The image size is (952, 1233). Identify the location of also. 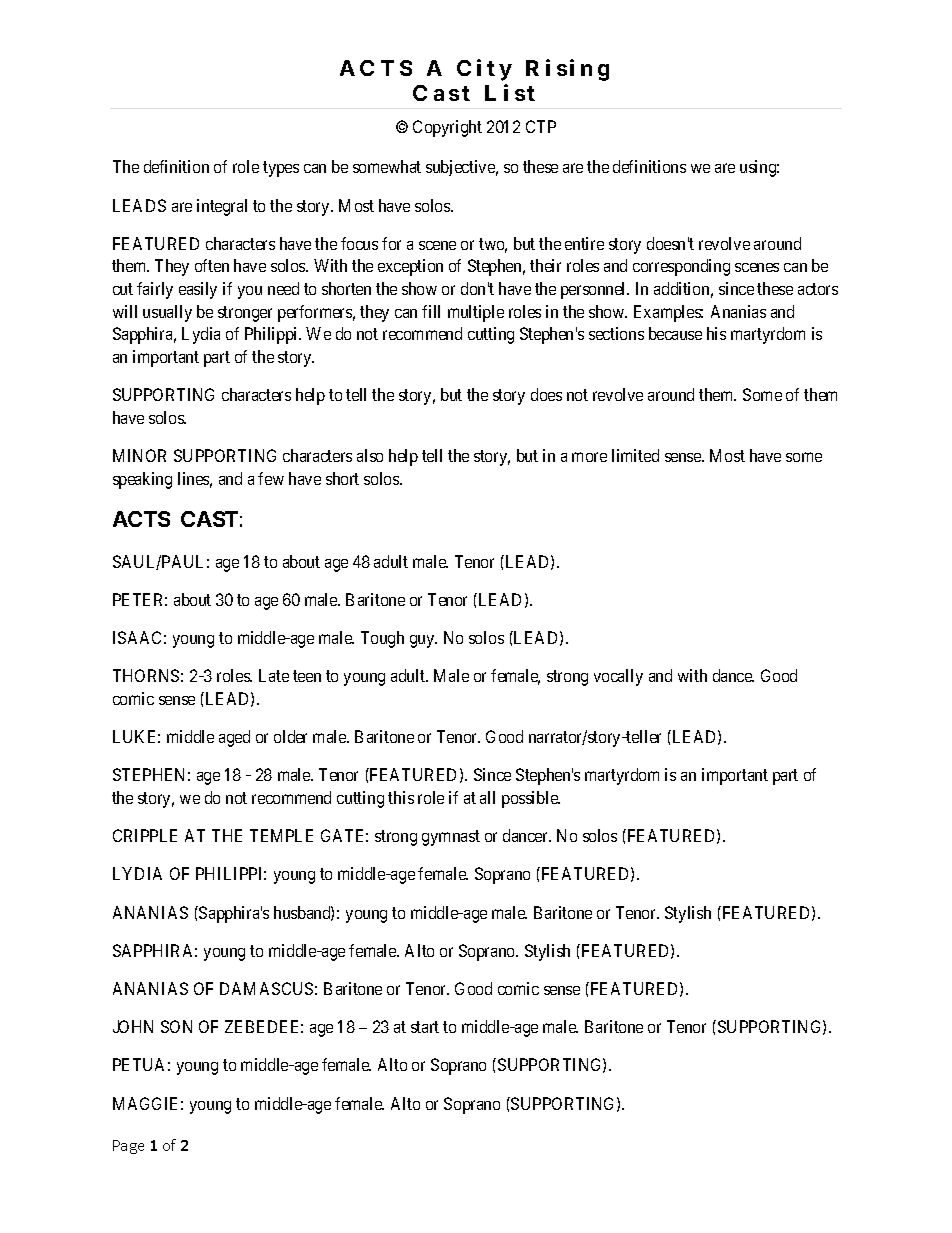
(370, 455).
